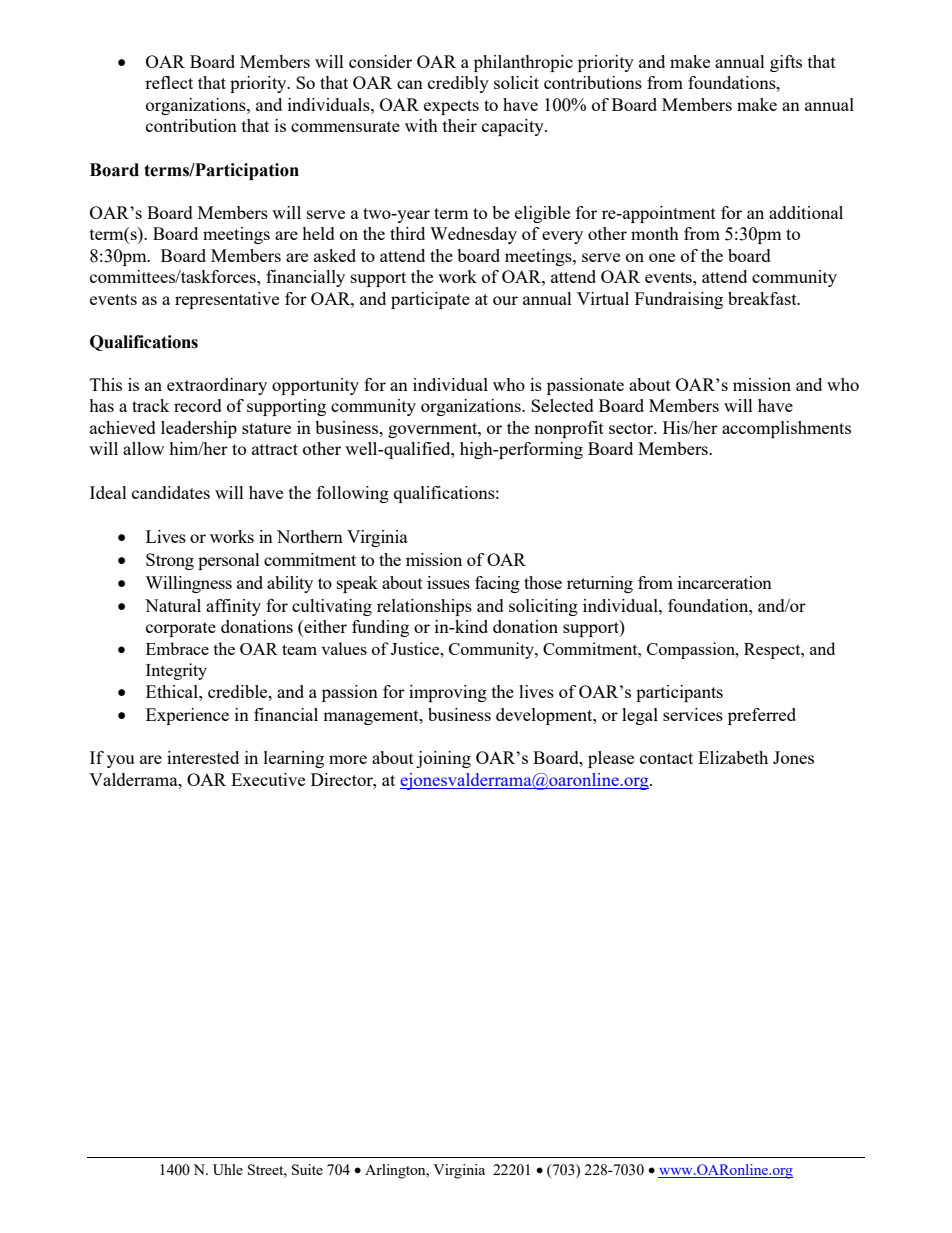 This page has height=1233, width=952. I want to click on reflect, so click(169, 82).
